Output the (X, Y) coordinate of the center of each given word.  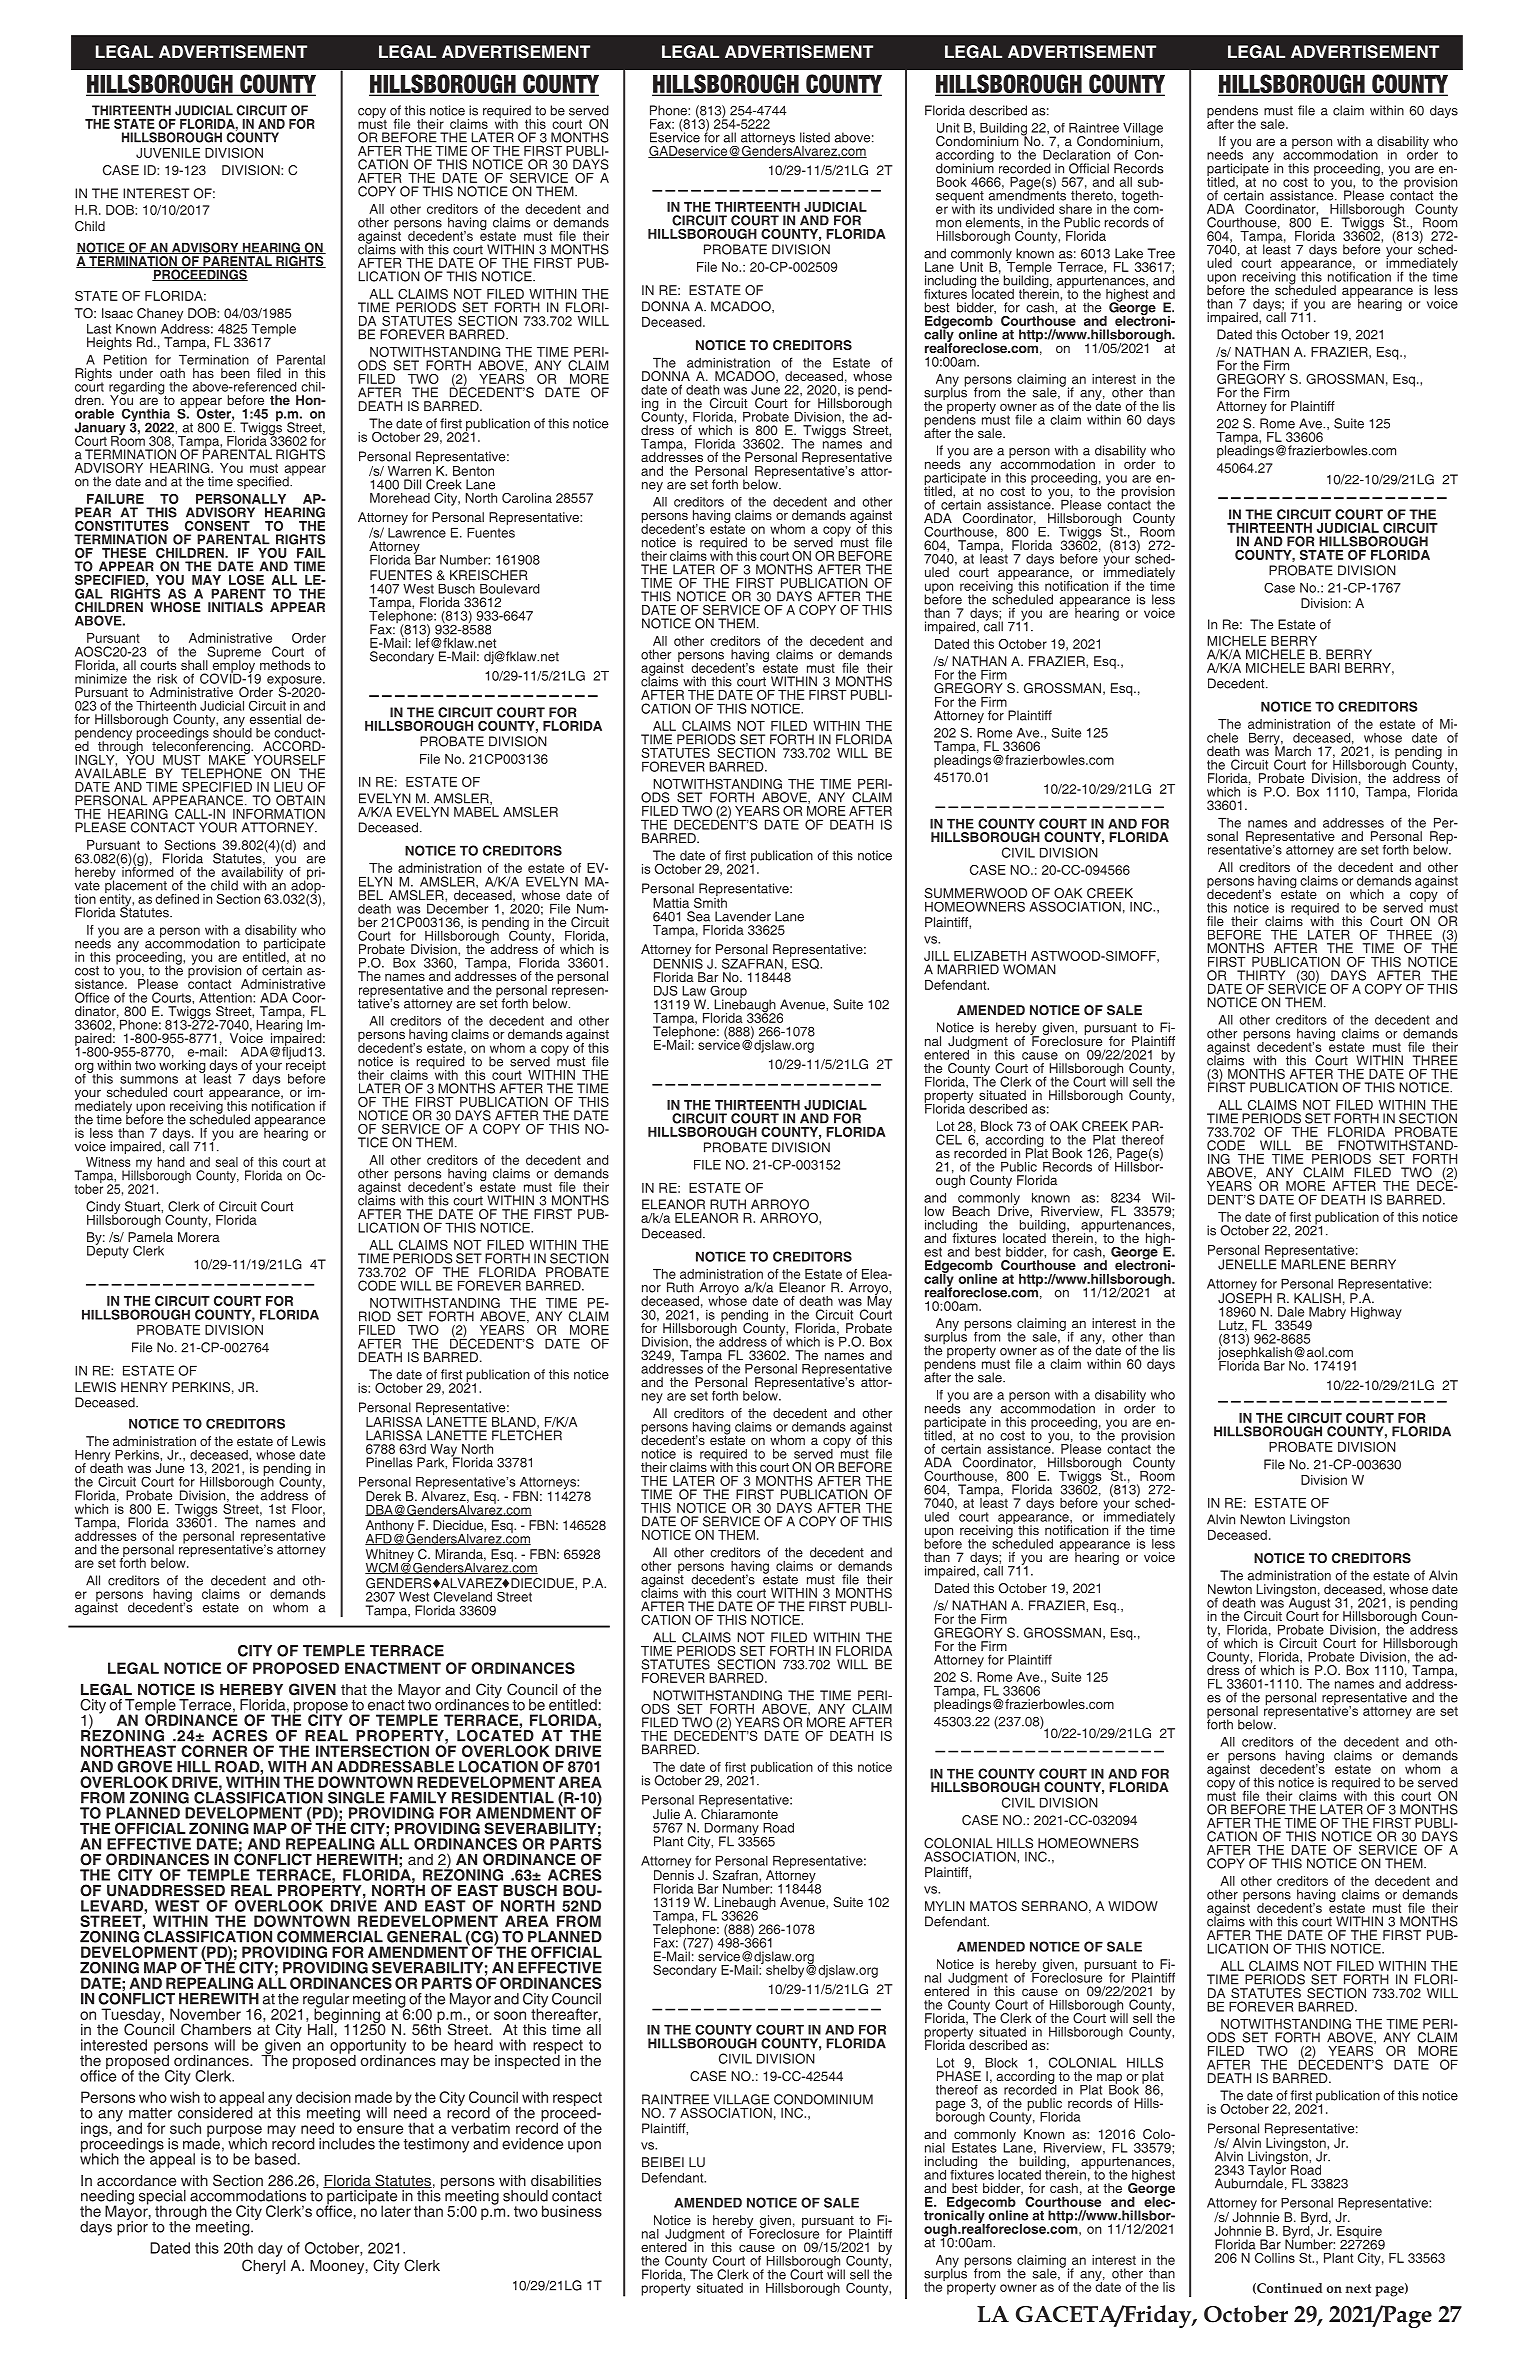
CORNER (214, 1751)
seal (227, 1162)
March (1292, 750)
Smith (710, 901)
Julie (666, 1814)
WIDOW (1133, 1906)
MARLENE (1313, 1263)
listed (815, 137)
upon (584, 2147)
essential (275, 719)
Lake (1129, 253)
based (275, 2159)
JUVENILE (168, 153)
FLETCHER (527, 1434)
